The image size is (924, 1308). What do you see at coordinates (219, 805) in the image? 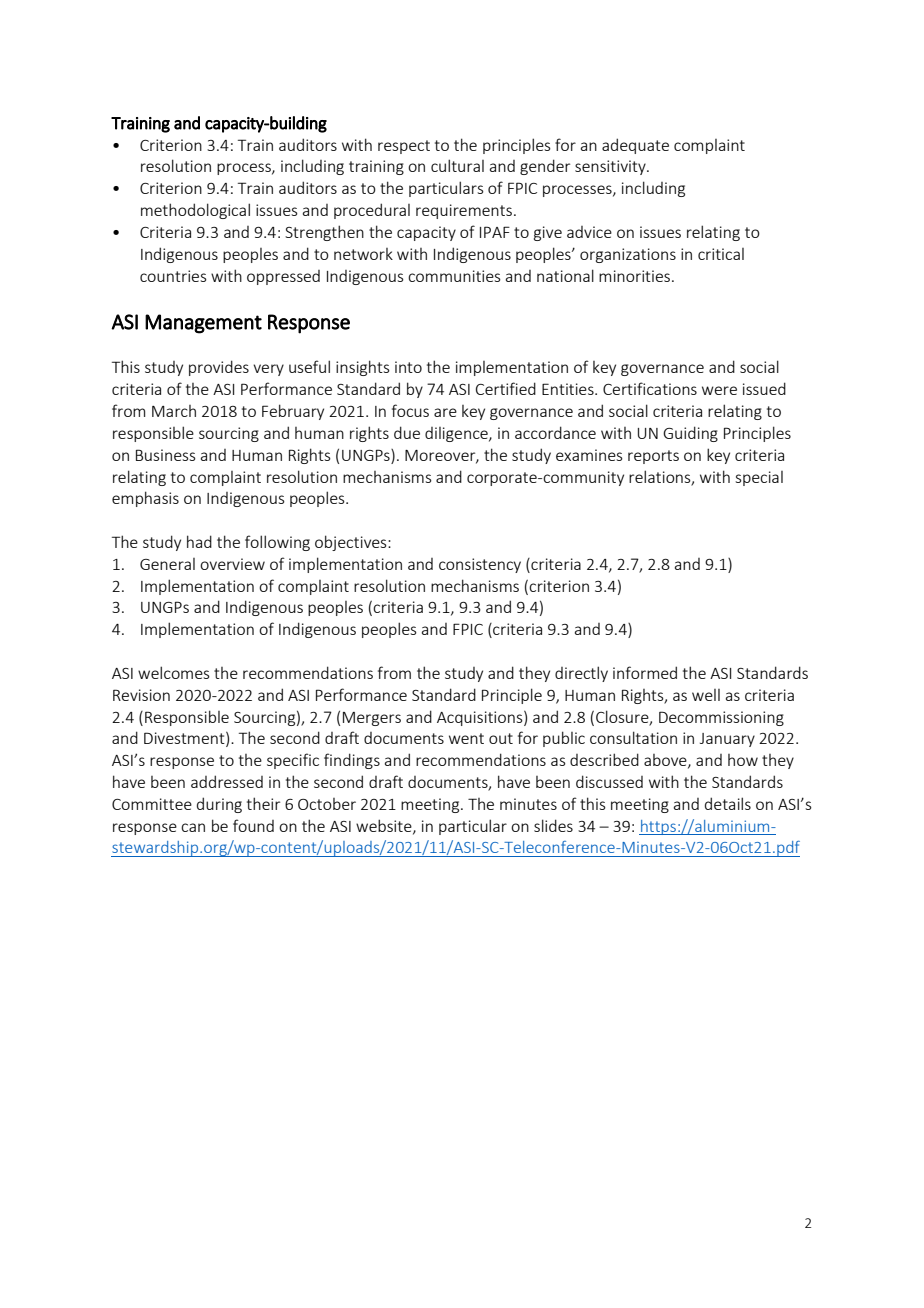
I see `during` at bounding box center [219, 805].
